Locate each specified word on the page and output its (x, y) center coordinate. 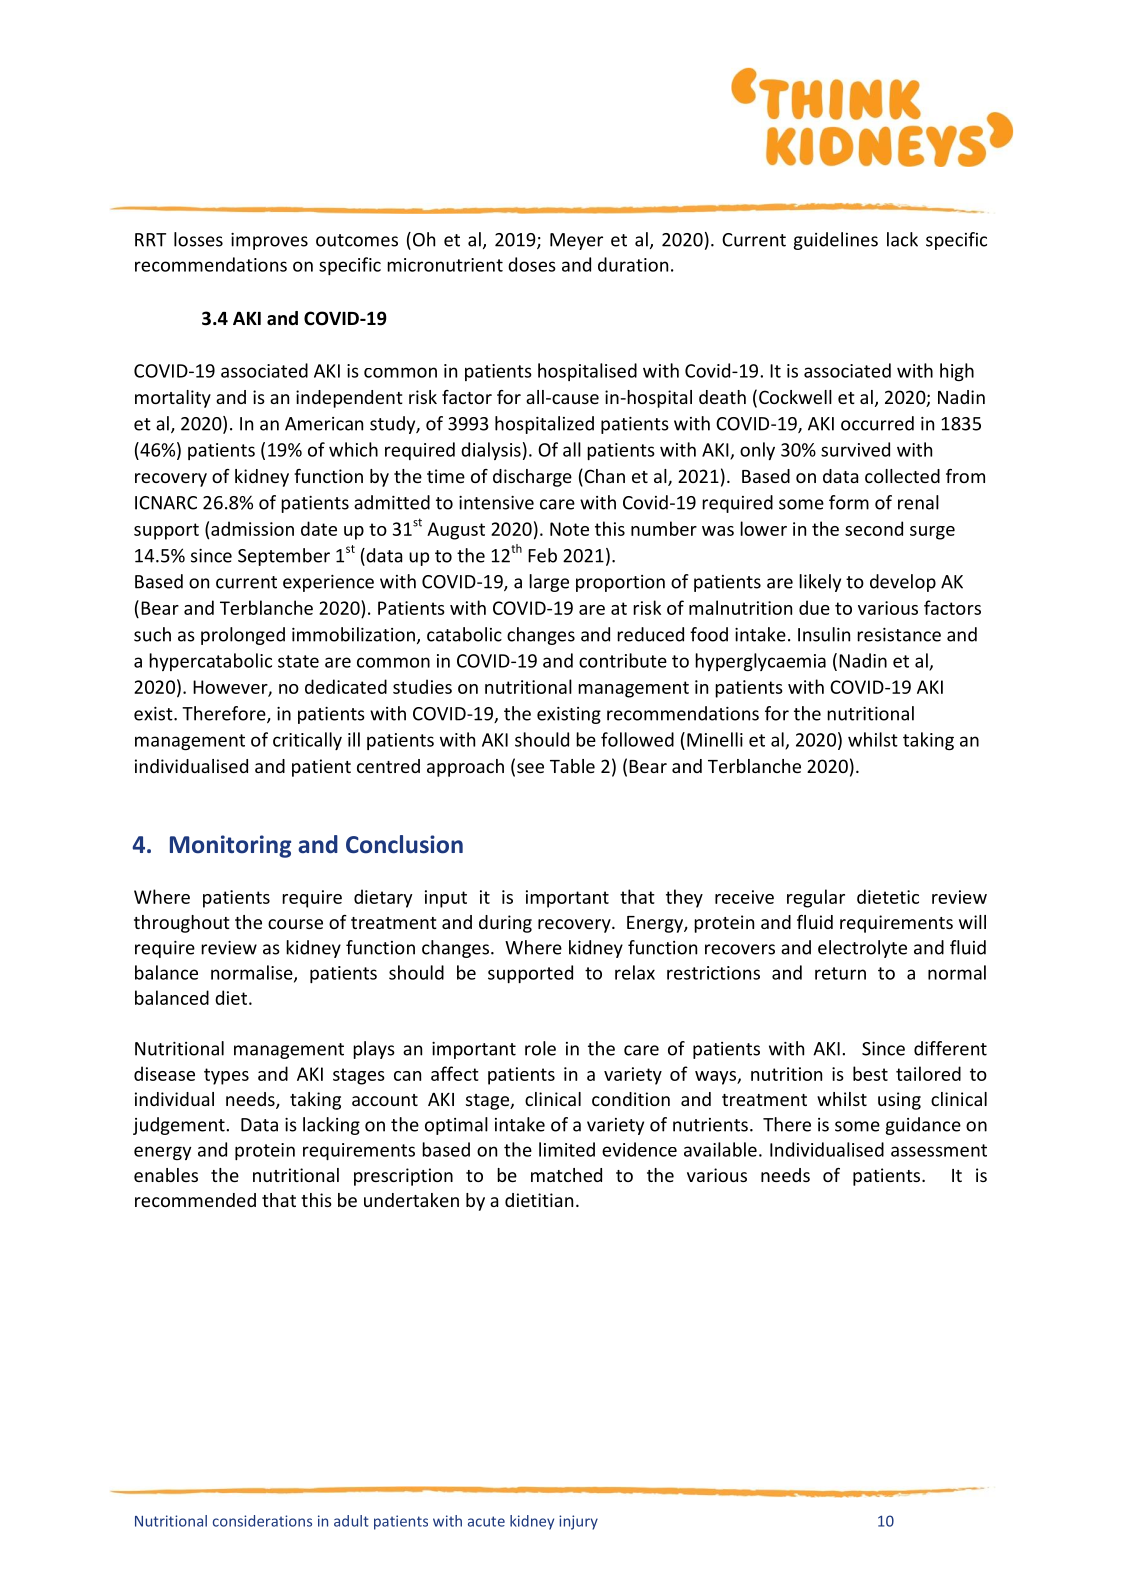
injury (578, 1522)
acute (486, 1521)
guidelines (836, 241)
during (505, 924)
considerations (262, 1521)
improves (269, 241)
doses (532, 264)
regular (816, 898)
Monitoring (230, 846)
